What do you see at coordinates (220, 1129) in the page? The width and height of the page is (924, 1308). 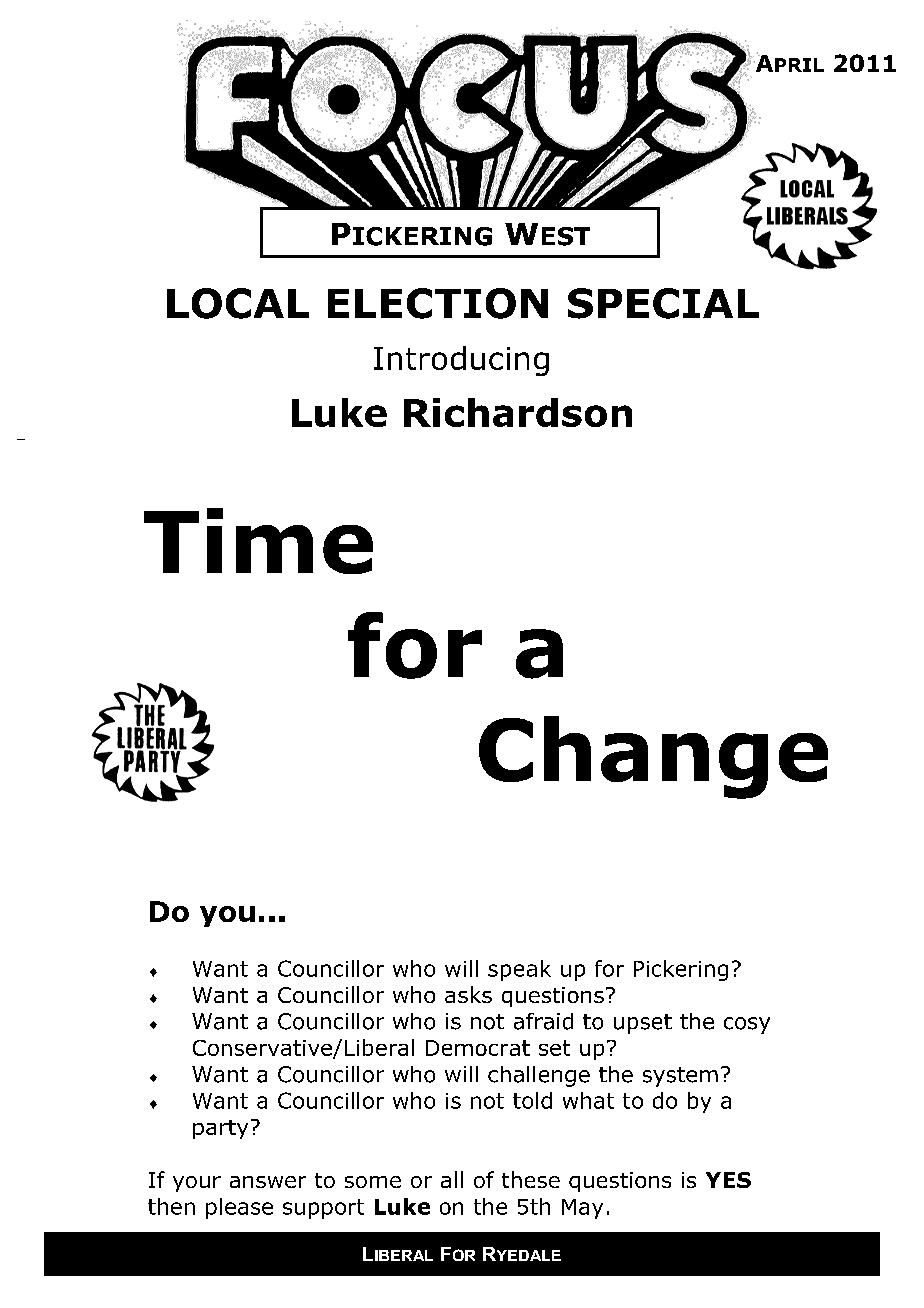 I see `party` at bounding box center [220, 1129].
